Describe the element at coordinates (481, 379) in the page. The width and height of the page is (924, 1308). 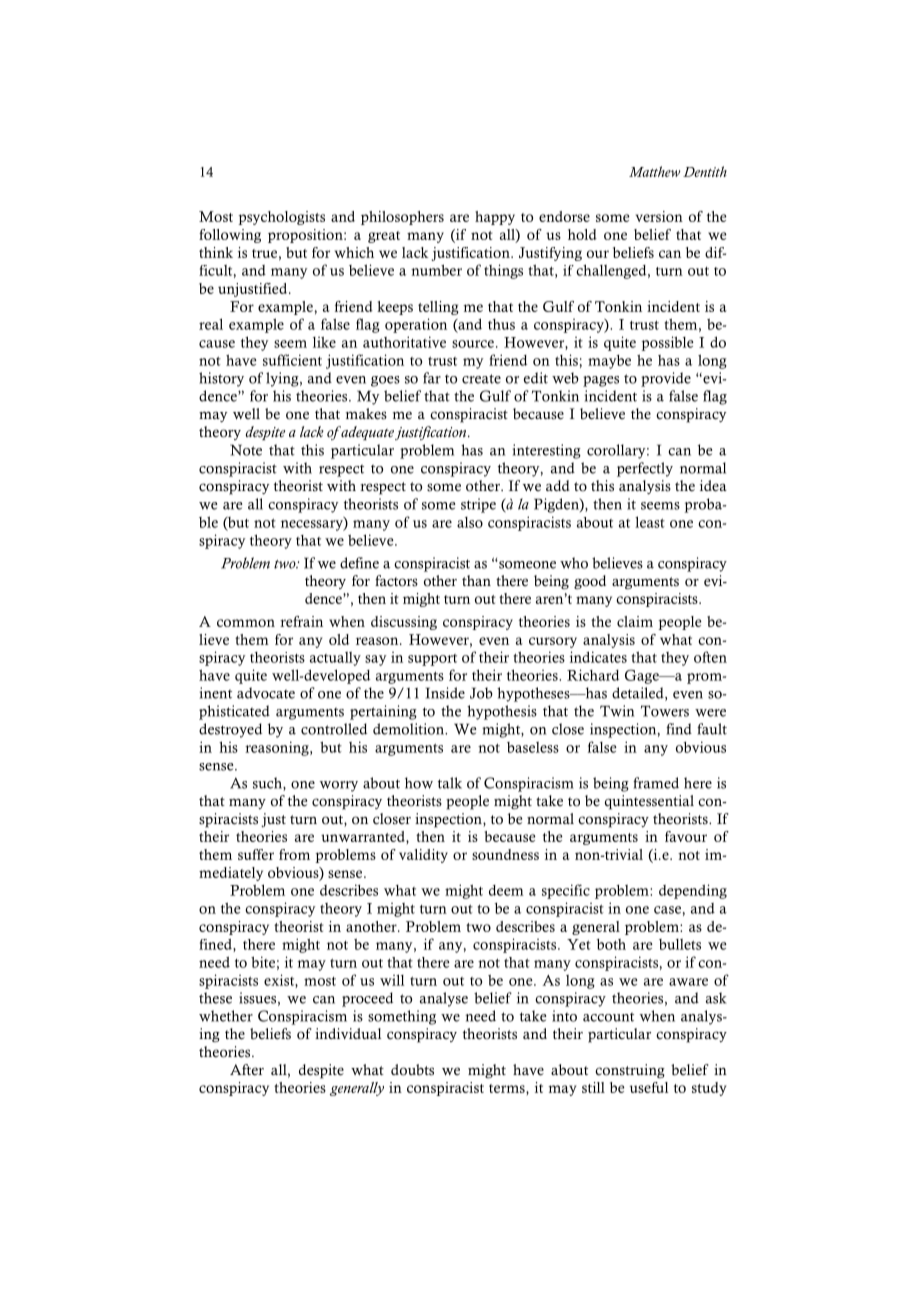
I see `create` at that location.
